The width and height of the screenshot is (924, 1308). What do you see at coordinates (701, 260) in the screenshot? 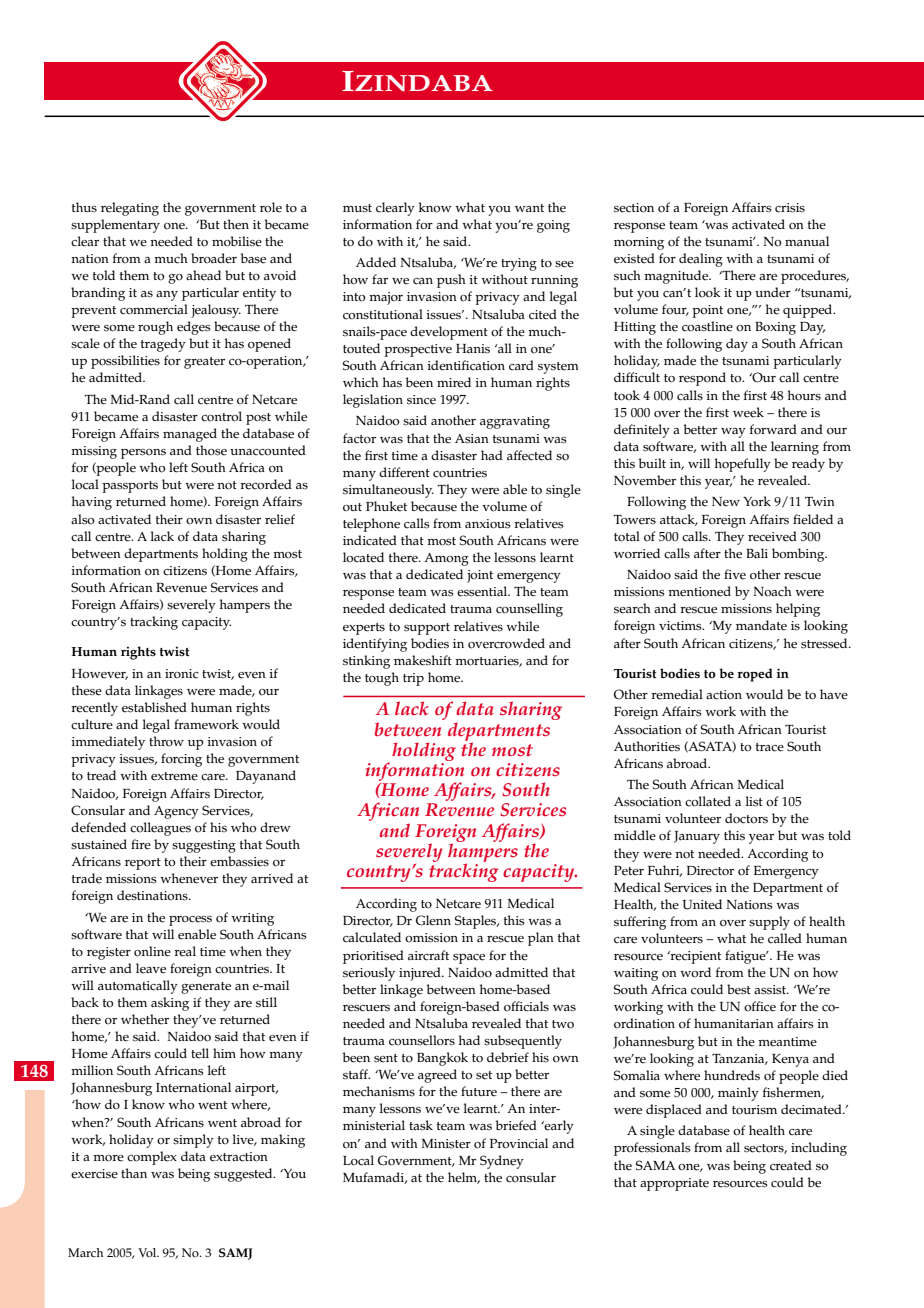
I see `dealing` at bounding box center [701, 260].
